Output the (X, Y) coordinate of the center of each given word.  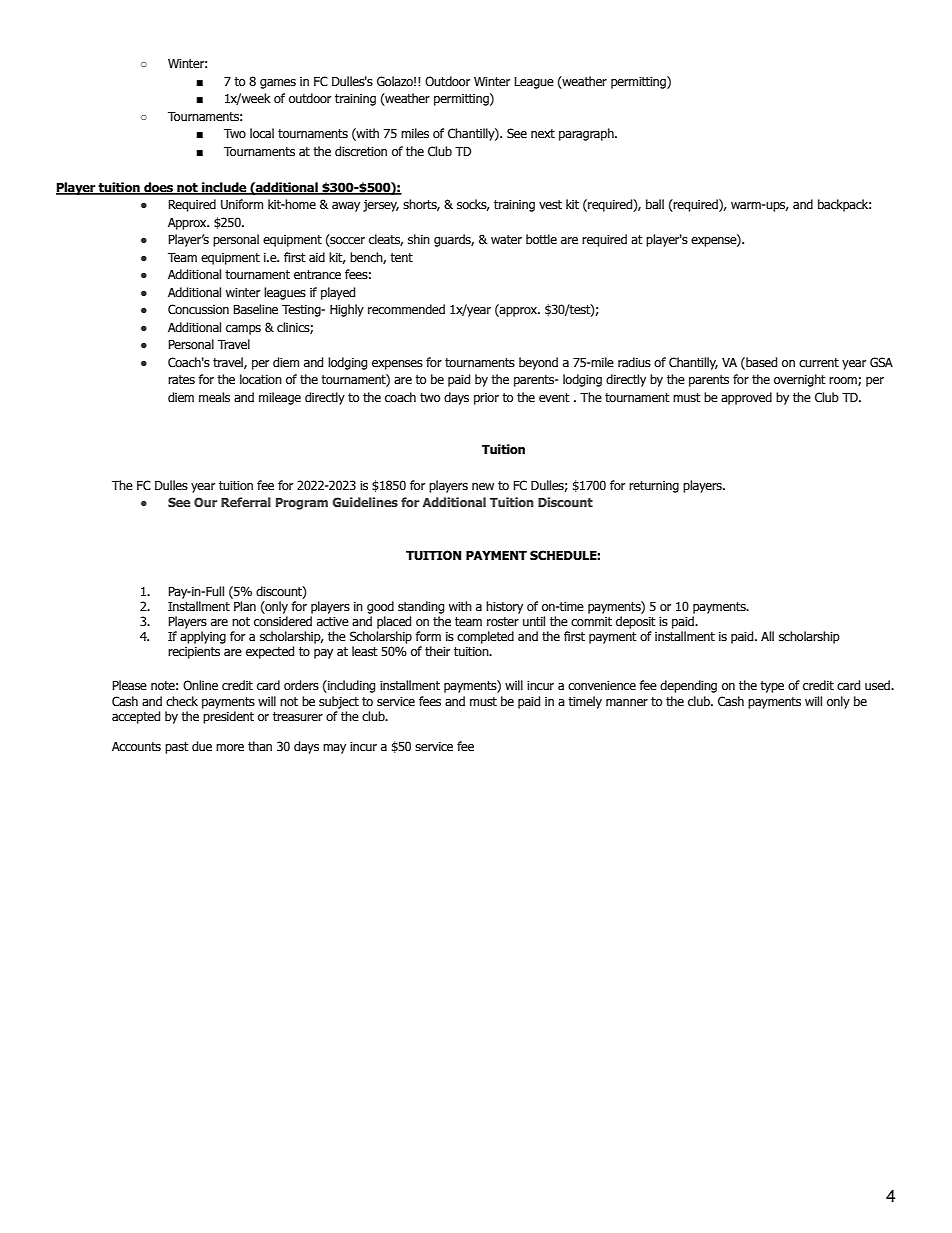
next (543, 134)
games (278, 84)
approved (746, 398)
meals (214, 397)
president (228, 717)
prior (486, 399)
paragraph (587, 134)
